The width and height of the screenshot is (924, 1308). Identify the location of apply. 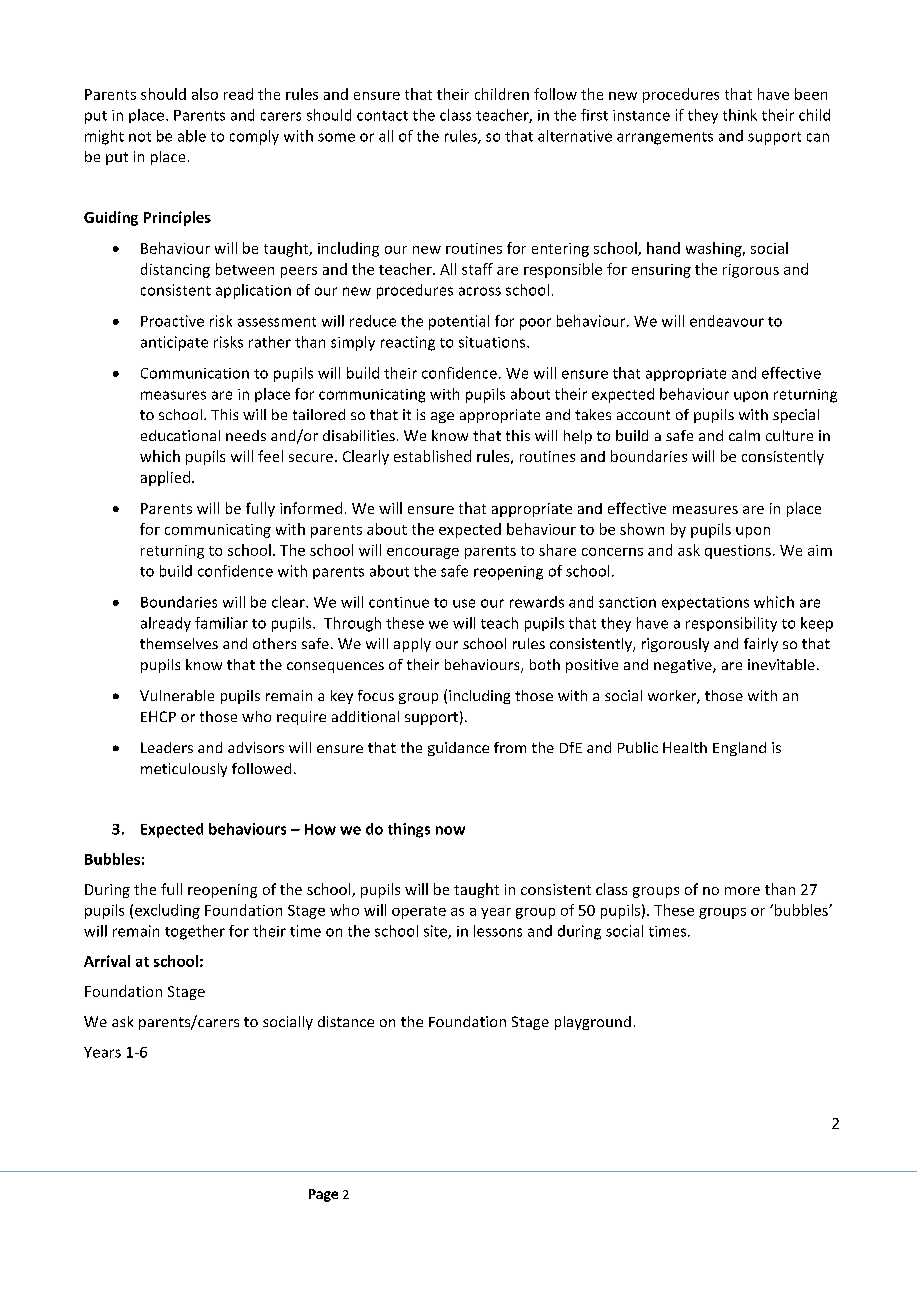
(412, 645).
